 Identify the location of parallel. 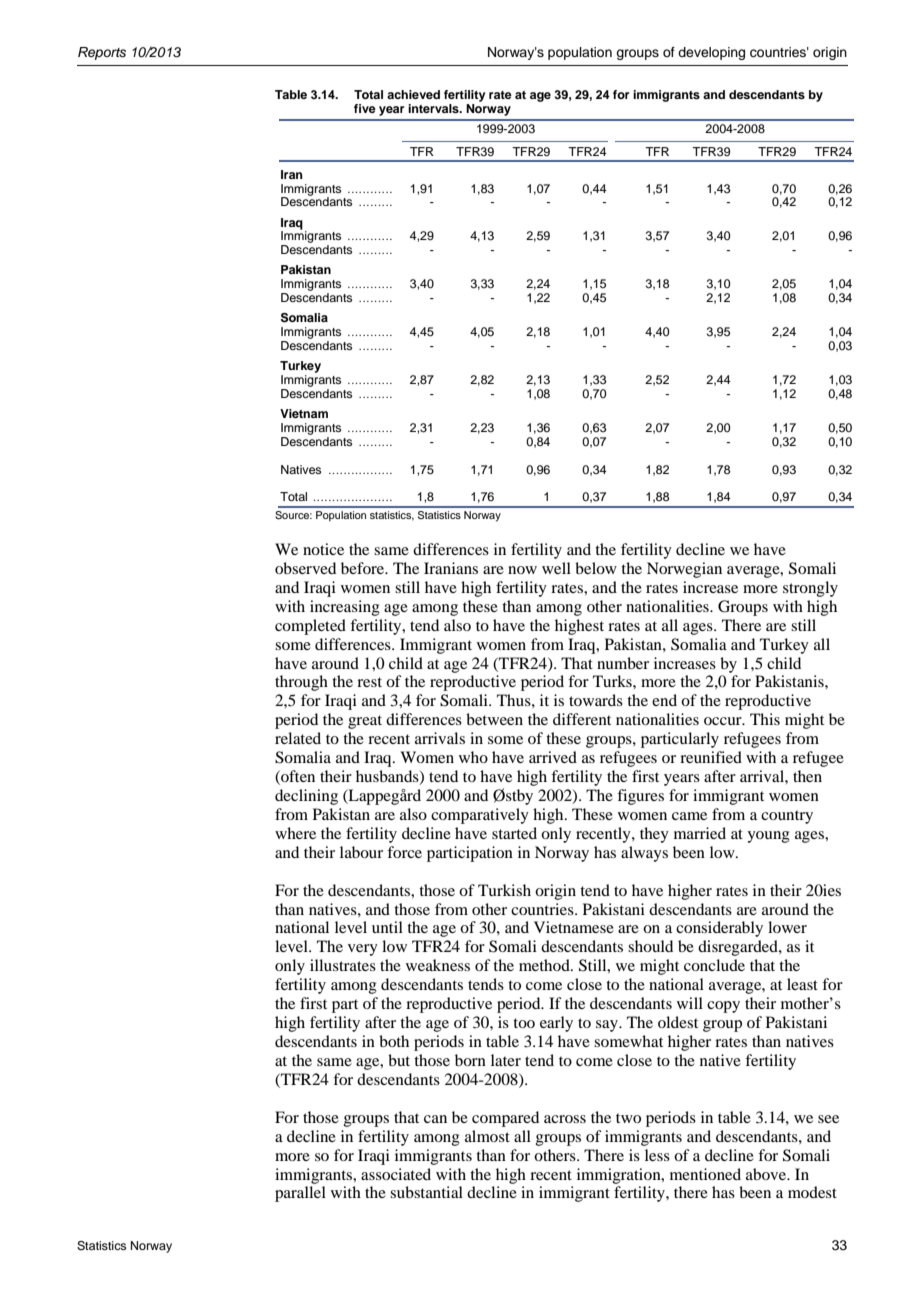
(300, 1194).
